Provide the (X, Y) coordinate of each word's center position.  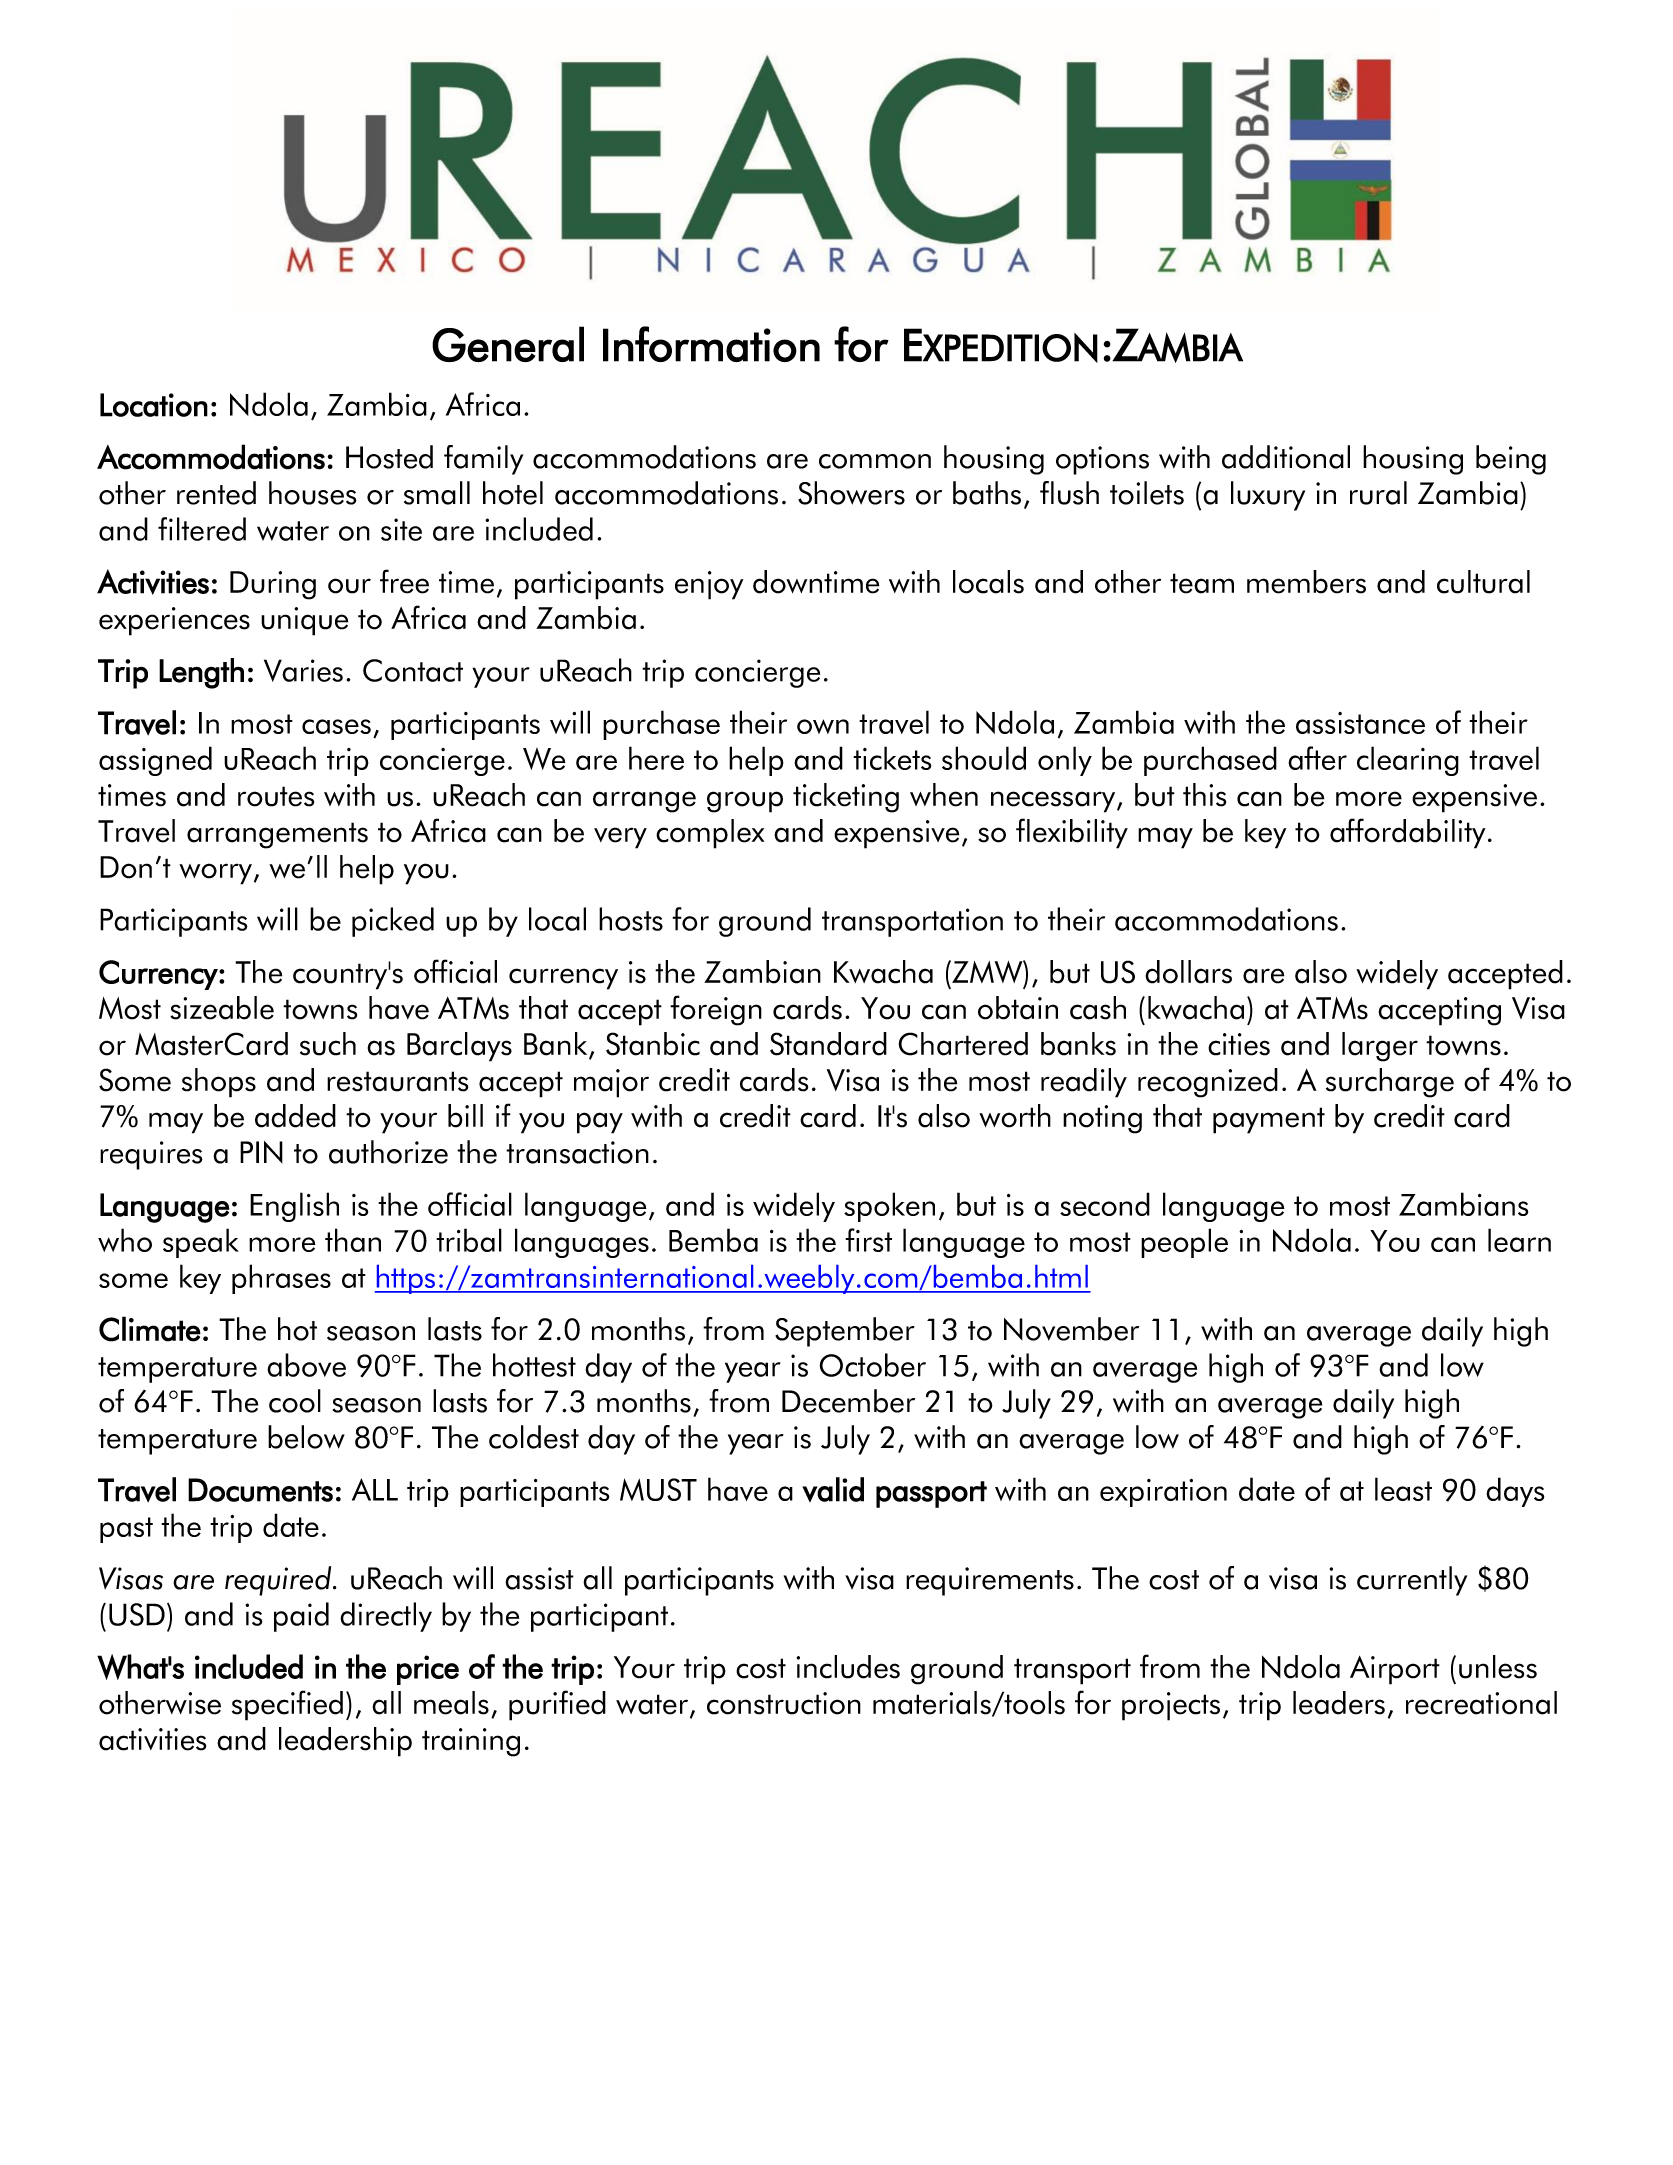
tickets (892, 758)
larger (1380, 1047)
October (872, 1365)
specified (287, 1705)
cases (336, 726)
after (1317, 758)
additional (1286, 457)
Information (711, 344)
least (1403, 1489)
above (306, 1365)
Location (154, 405)
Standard (828, 1044)
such (328, 1044)
